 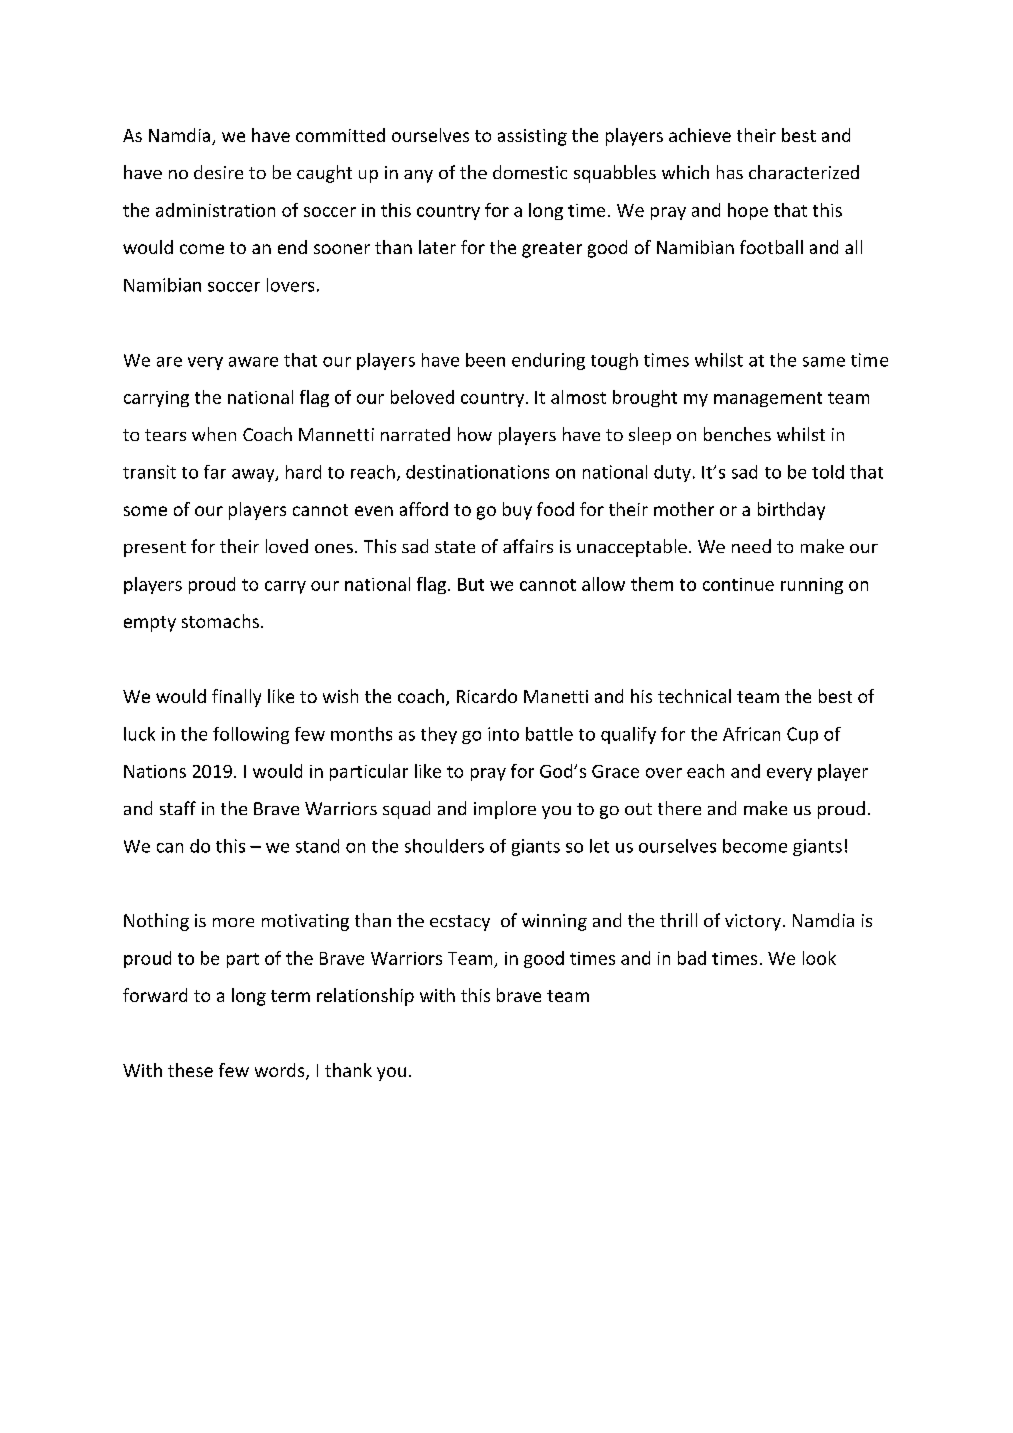 What do you see at coordinates (751, 734) in the screenshot?
I see `African` at bounding box center [751, 734].
